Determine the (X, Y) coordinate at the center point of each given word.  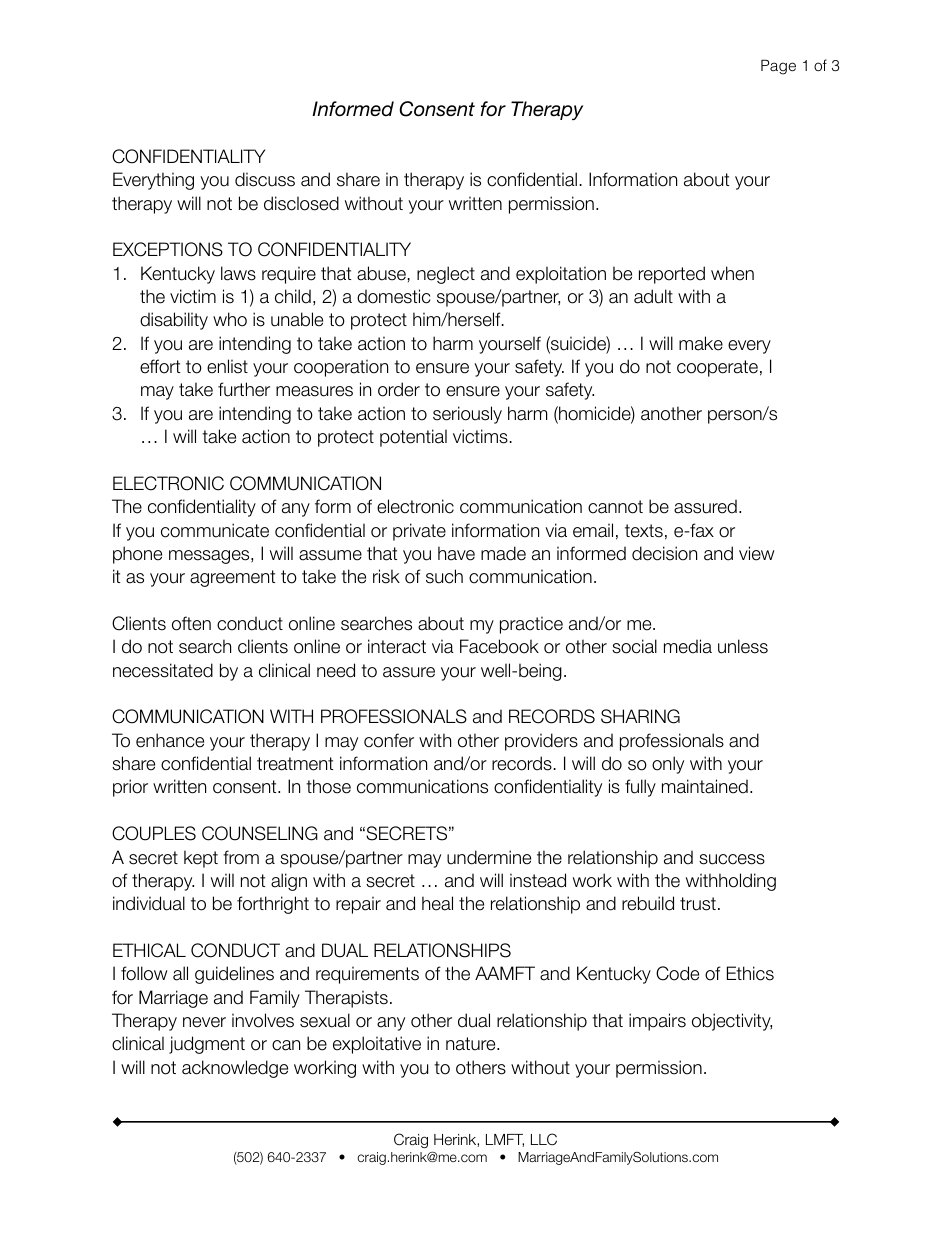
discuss (265, 179)
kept (201, 859)
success (732, 859)
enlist (227, 366)
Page (778, 67)
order (399, 389)
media (688, 646)
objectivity (732, 1022)
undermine (489, 857)
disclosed (301, 203)
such (444, 576)
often (191, 623)
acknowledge (235, 1069)
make (701, 343)
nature (472, 1044)
